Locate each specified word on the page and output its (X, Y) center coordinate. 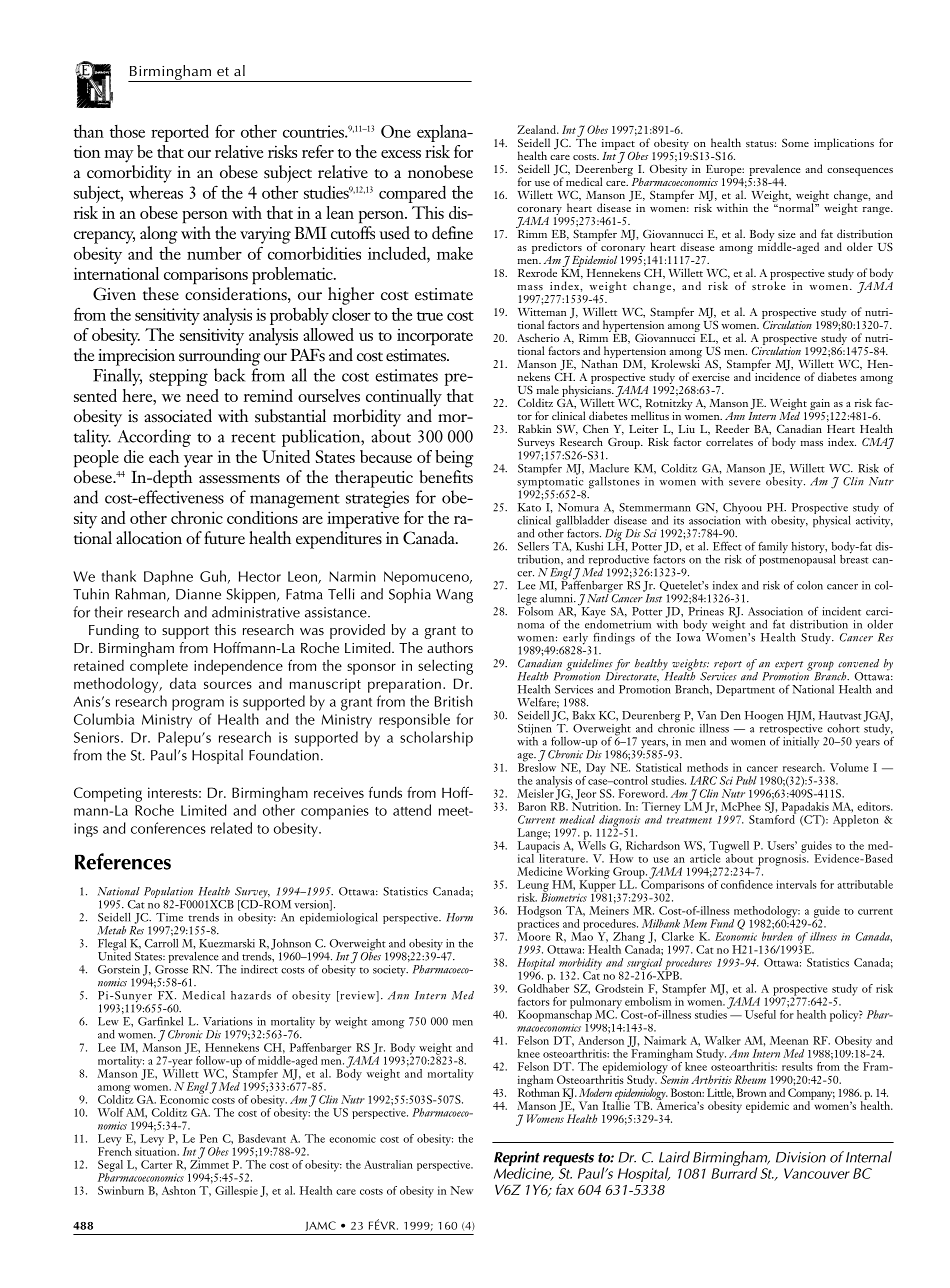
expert (789, 667)
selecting (445, 667)
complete (159, 667)
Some (795, 143)
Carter (156, 1164)
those (127, 131)
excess (401, 154)
